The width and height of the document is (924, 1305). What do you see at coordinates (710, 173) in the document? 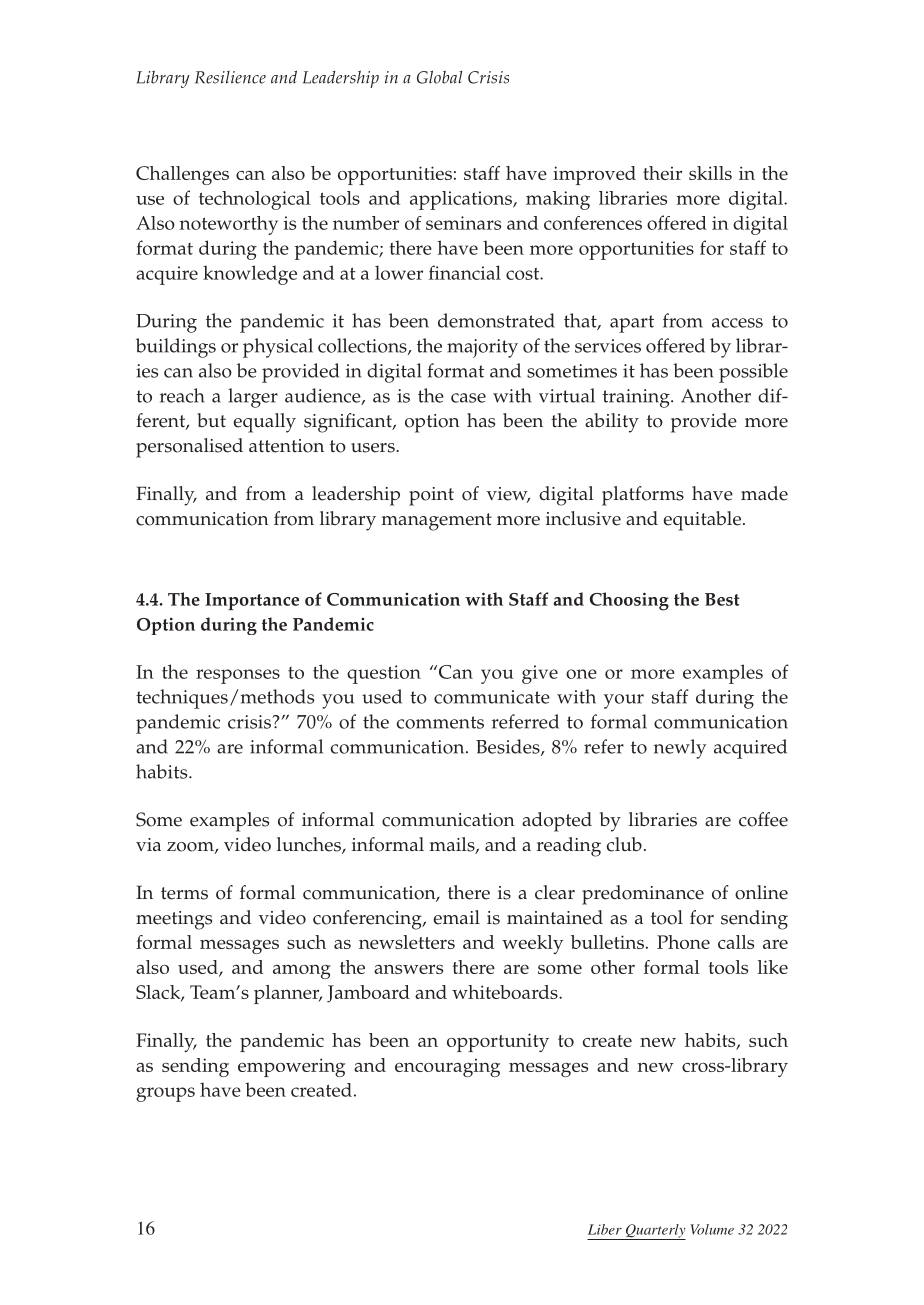
I see `skills` at bounding box center [710, 173].
